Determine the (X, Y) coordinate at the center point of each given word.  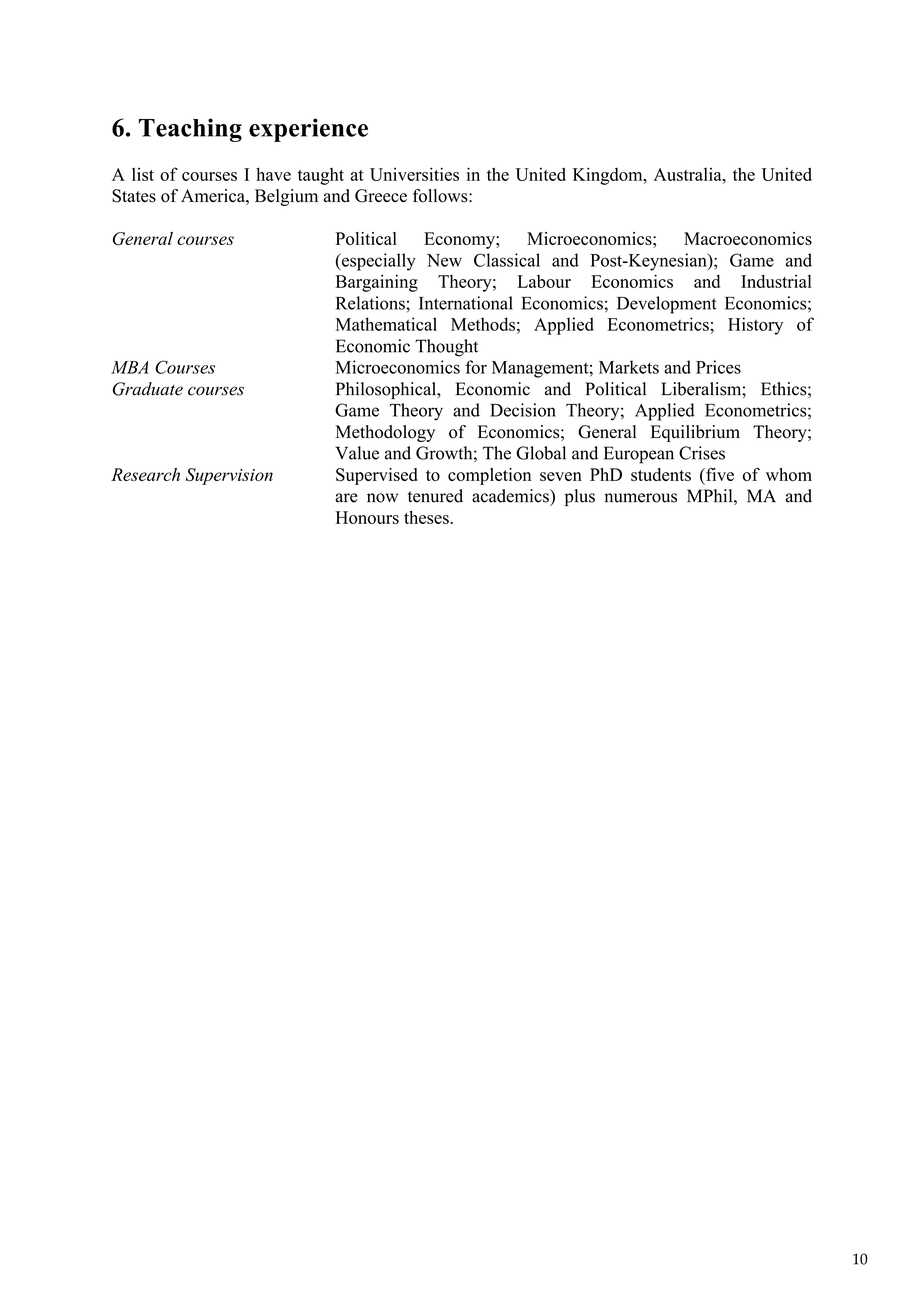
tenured (435, 496)
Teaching (190, 130)
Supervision (229, 476)
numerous (640, 498)
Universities (414, 174)
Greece (381, 196)
